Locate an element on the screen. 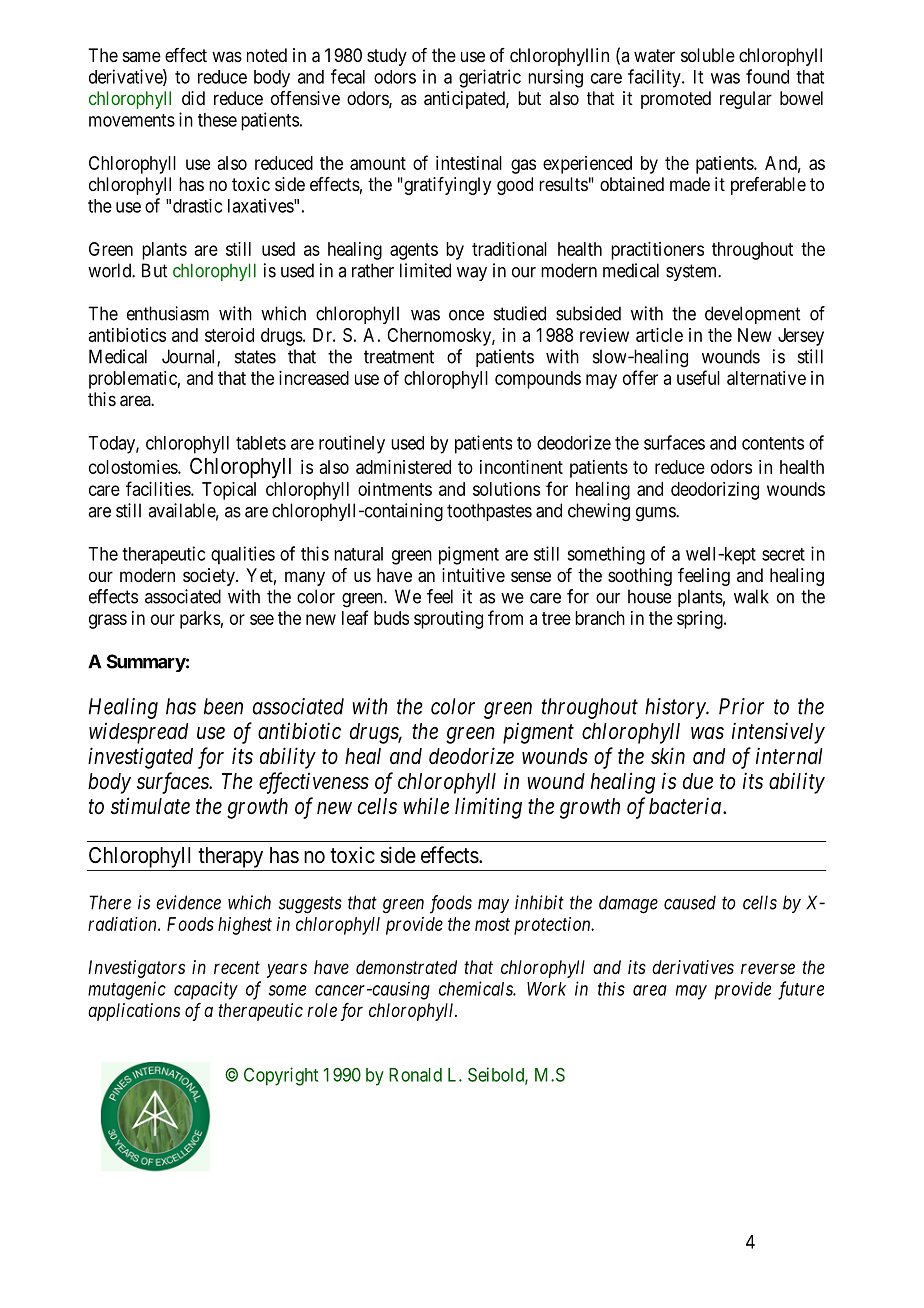  once is located at coordinates (466, 315).
